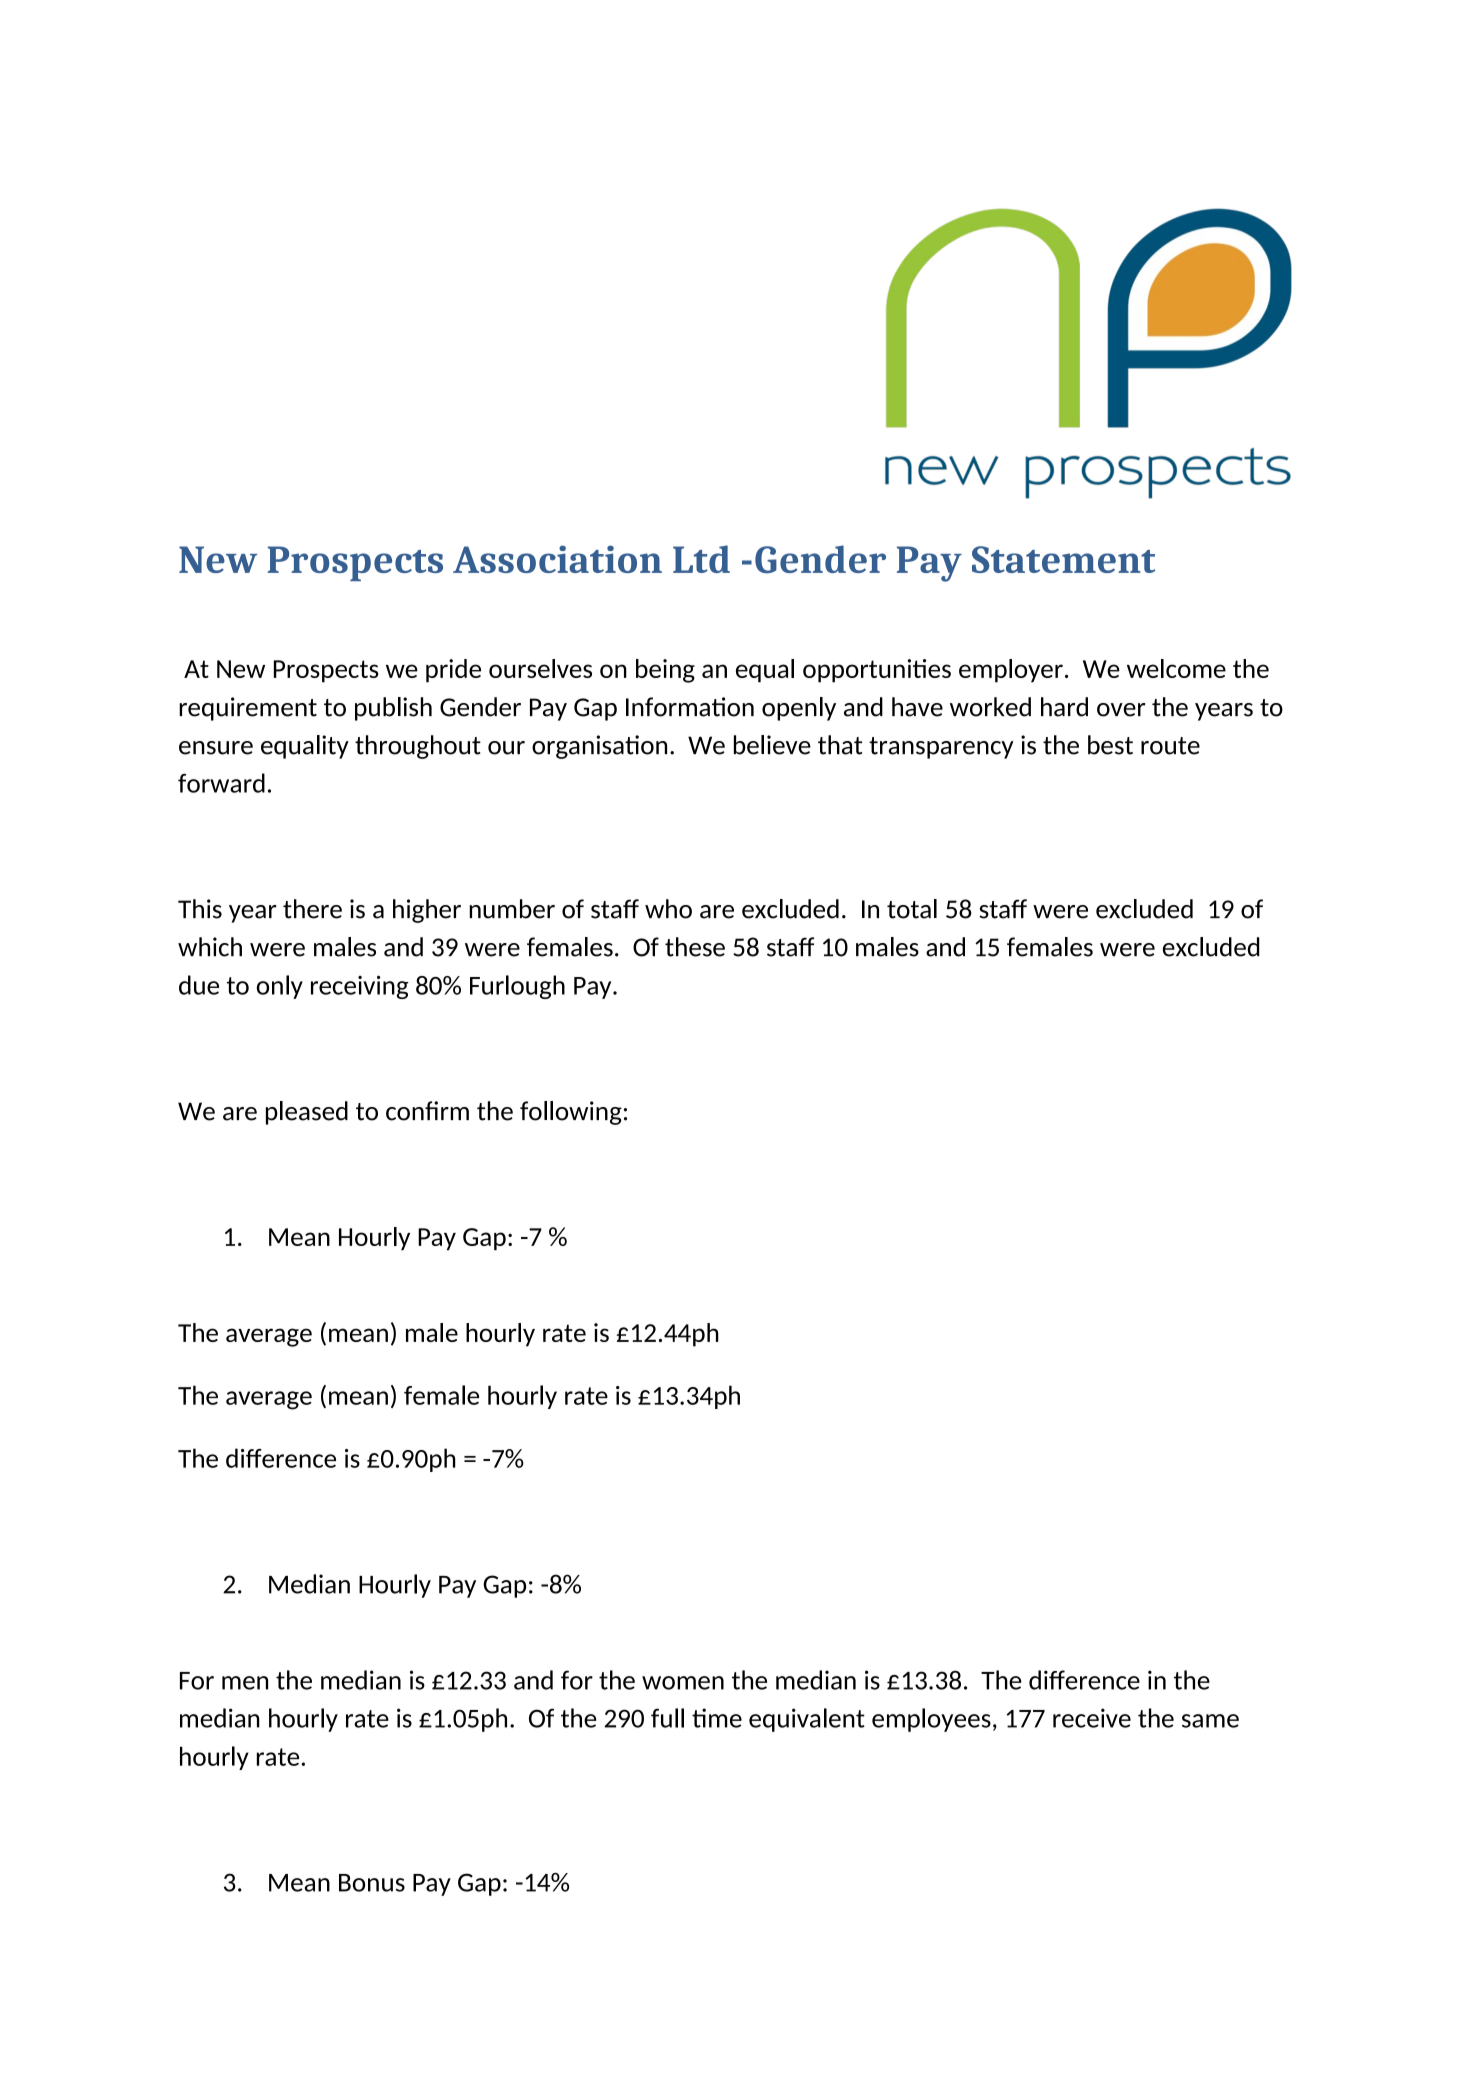 Image resolution: width=1470 pixels, height=2079 pixels. I want to click on same, so click(1210, 1721).
